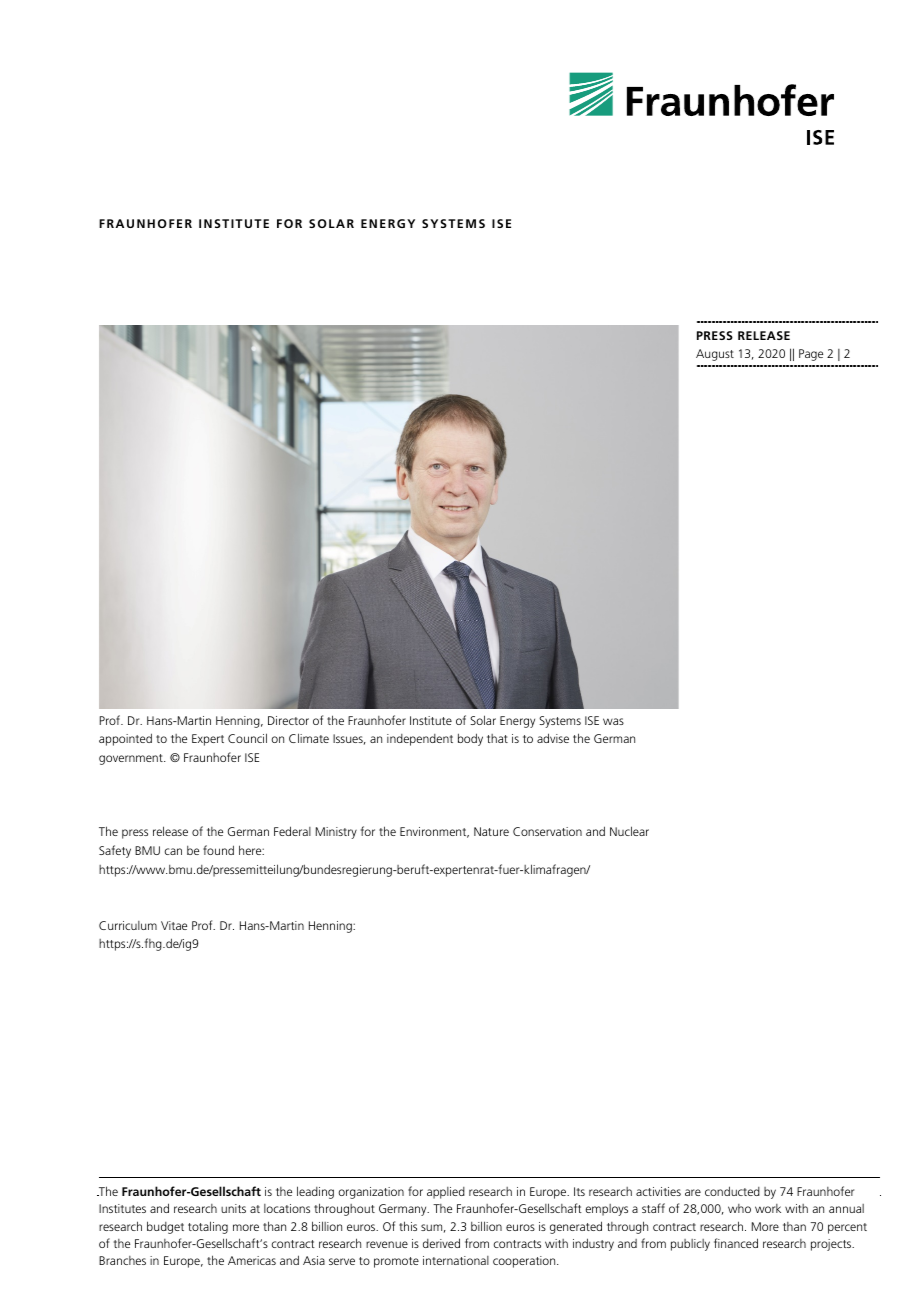  Describe the element at coordinates (441, 1243) in the page. I see `derived` at that location.
